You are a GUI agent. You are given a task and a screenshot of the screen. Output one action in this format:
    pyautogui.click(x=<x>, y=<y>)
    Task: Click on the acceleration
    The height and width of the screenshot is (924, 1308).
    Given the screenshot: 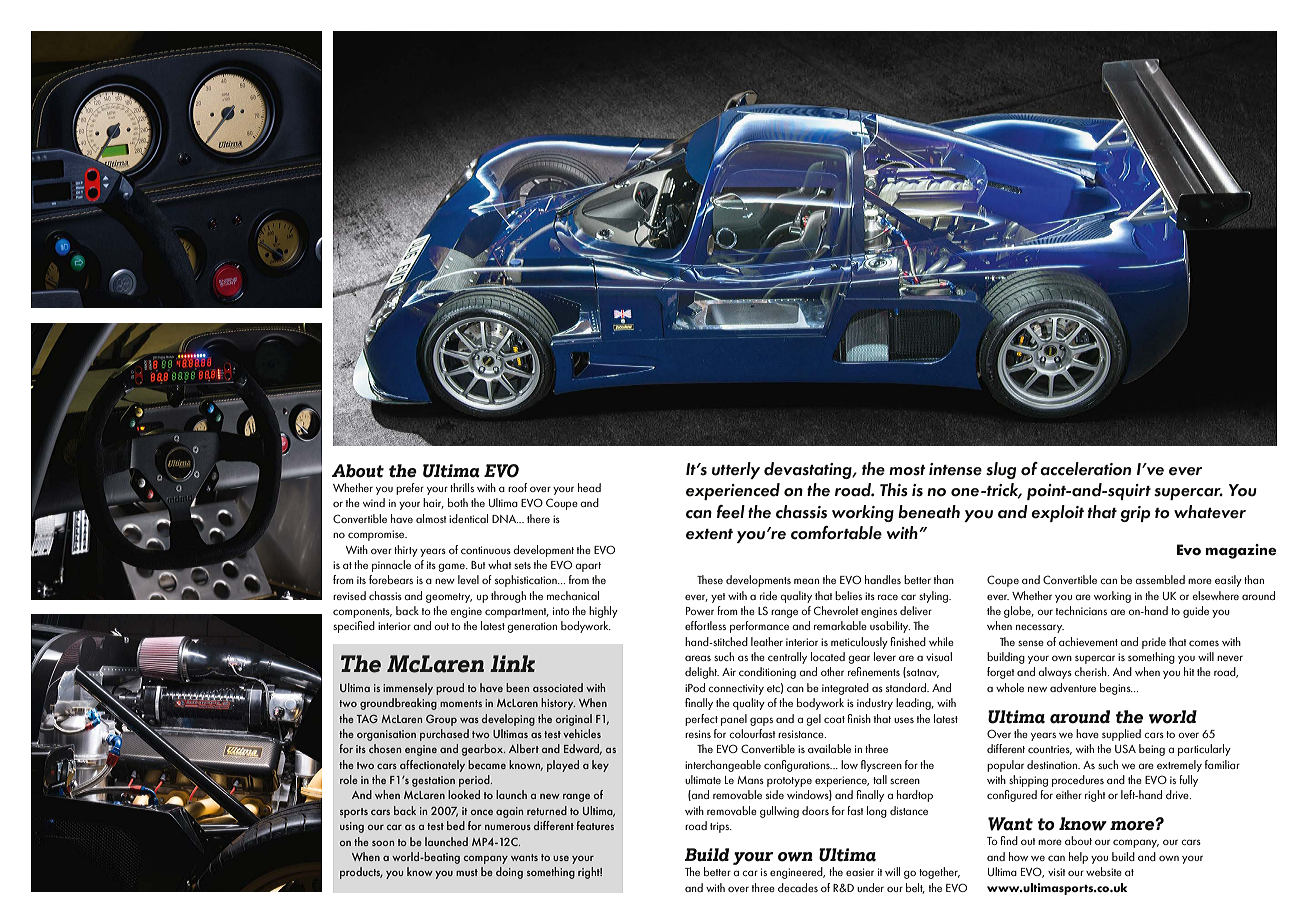 What is the action you would take?
    pyautogui.click(x=1085, y=469)
